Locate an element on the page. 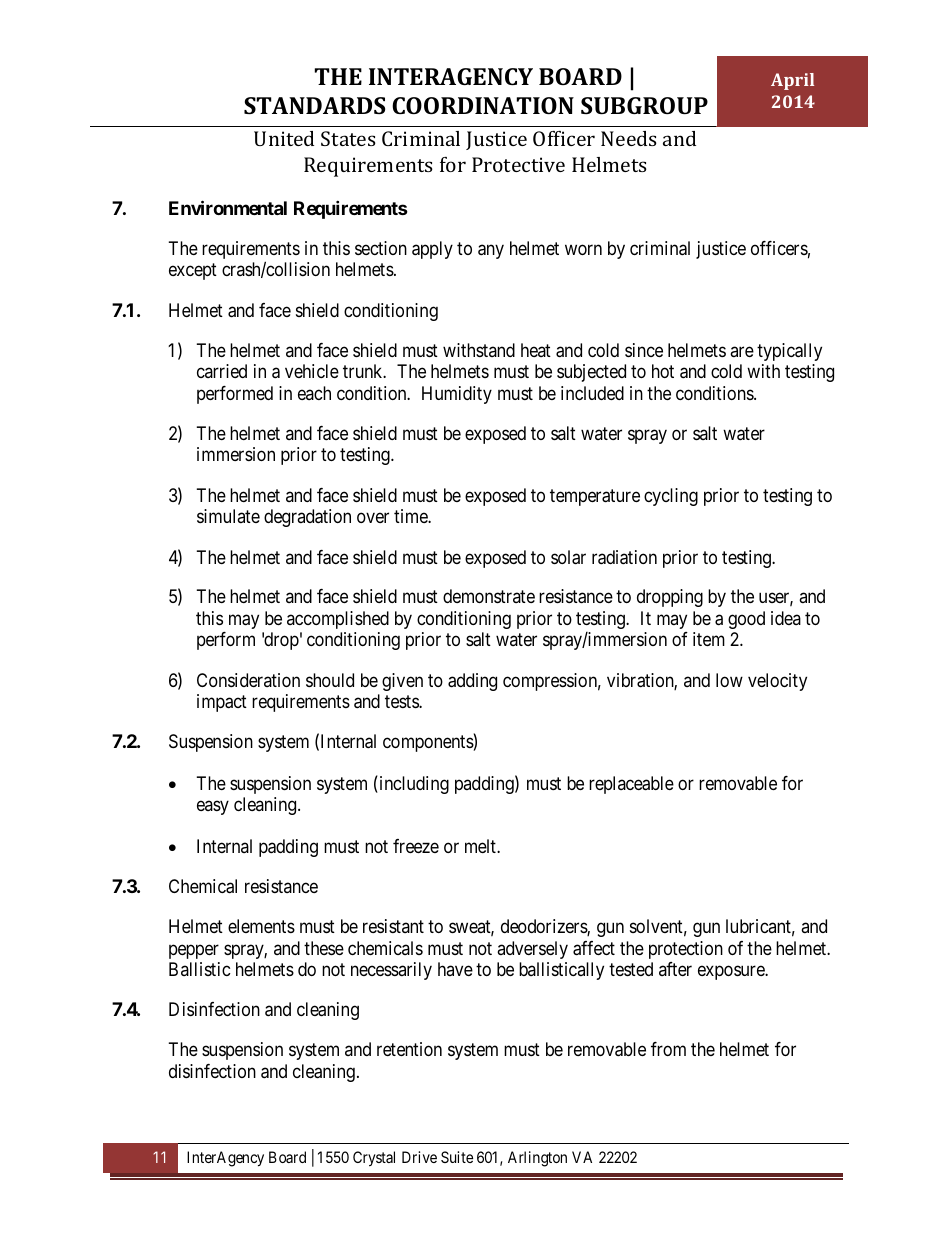 Image resolution: width=952 pixels, height=1233 pixels. COORDINATION is located at coordinates (483, 105).
